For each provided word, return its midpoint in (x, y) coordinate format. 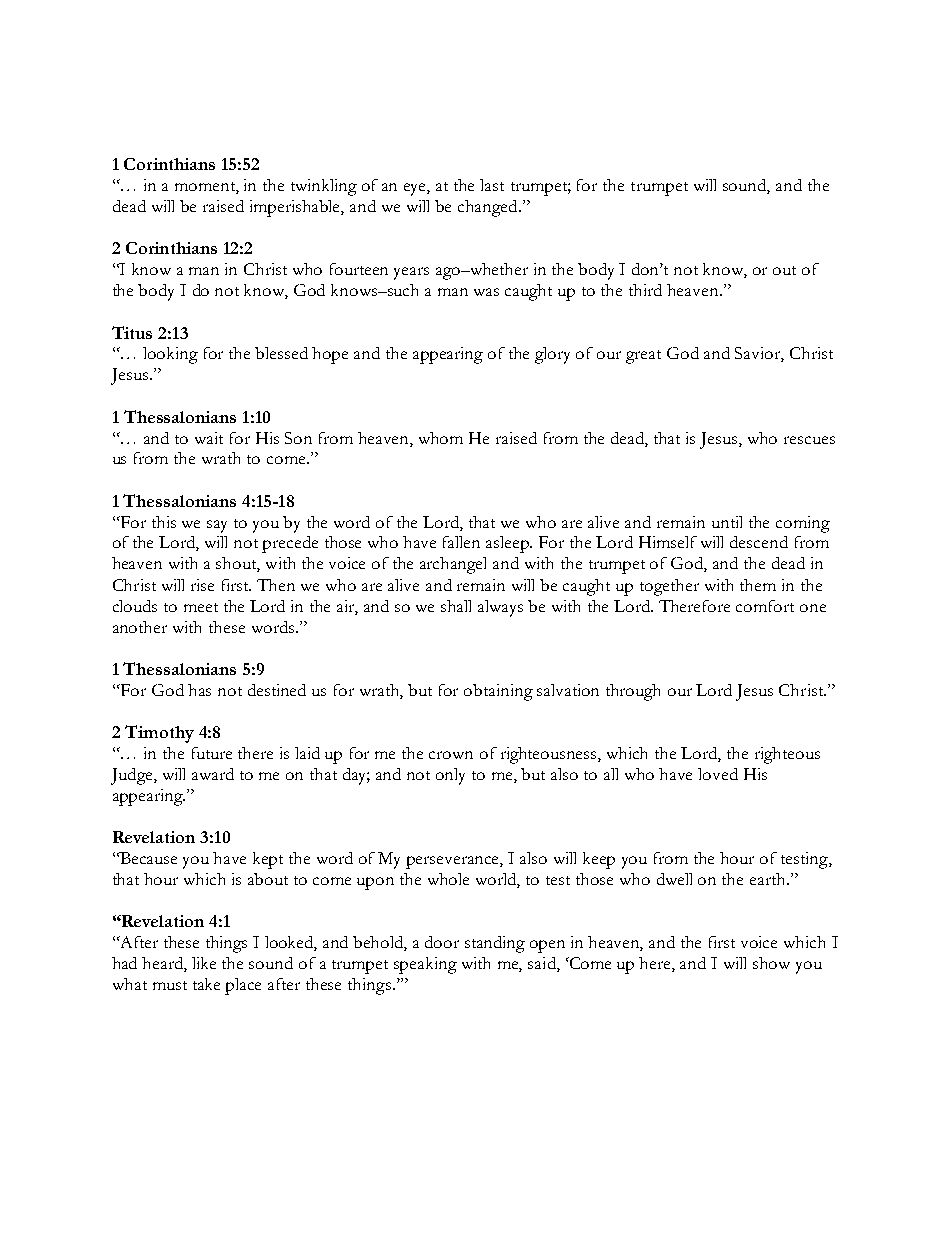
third (645, 290)
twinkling (324, 187)
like (204, 963)
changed (489, 208)
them (758, 585)
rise (202, 585)
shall (456, 606)
